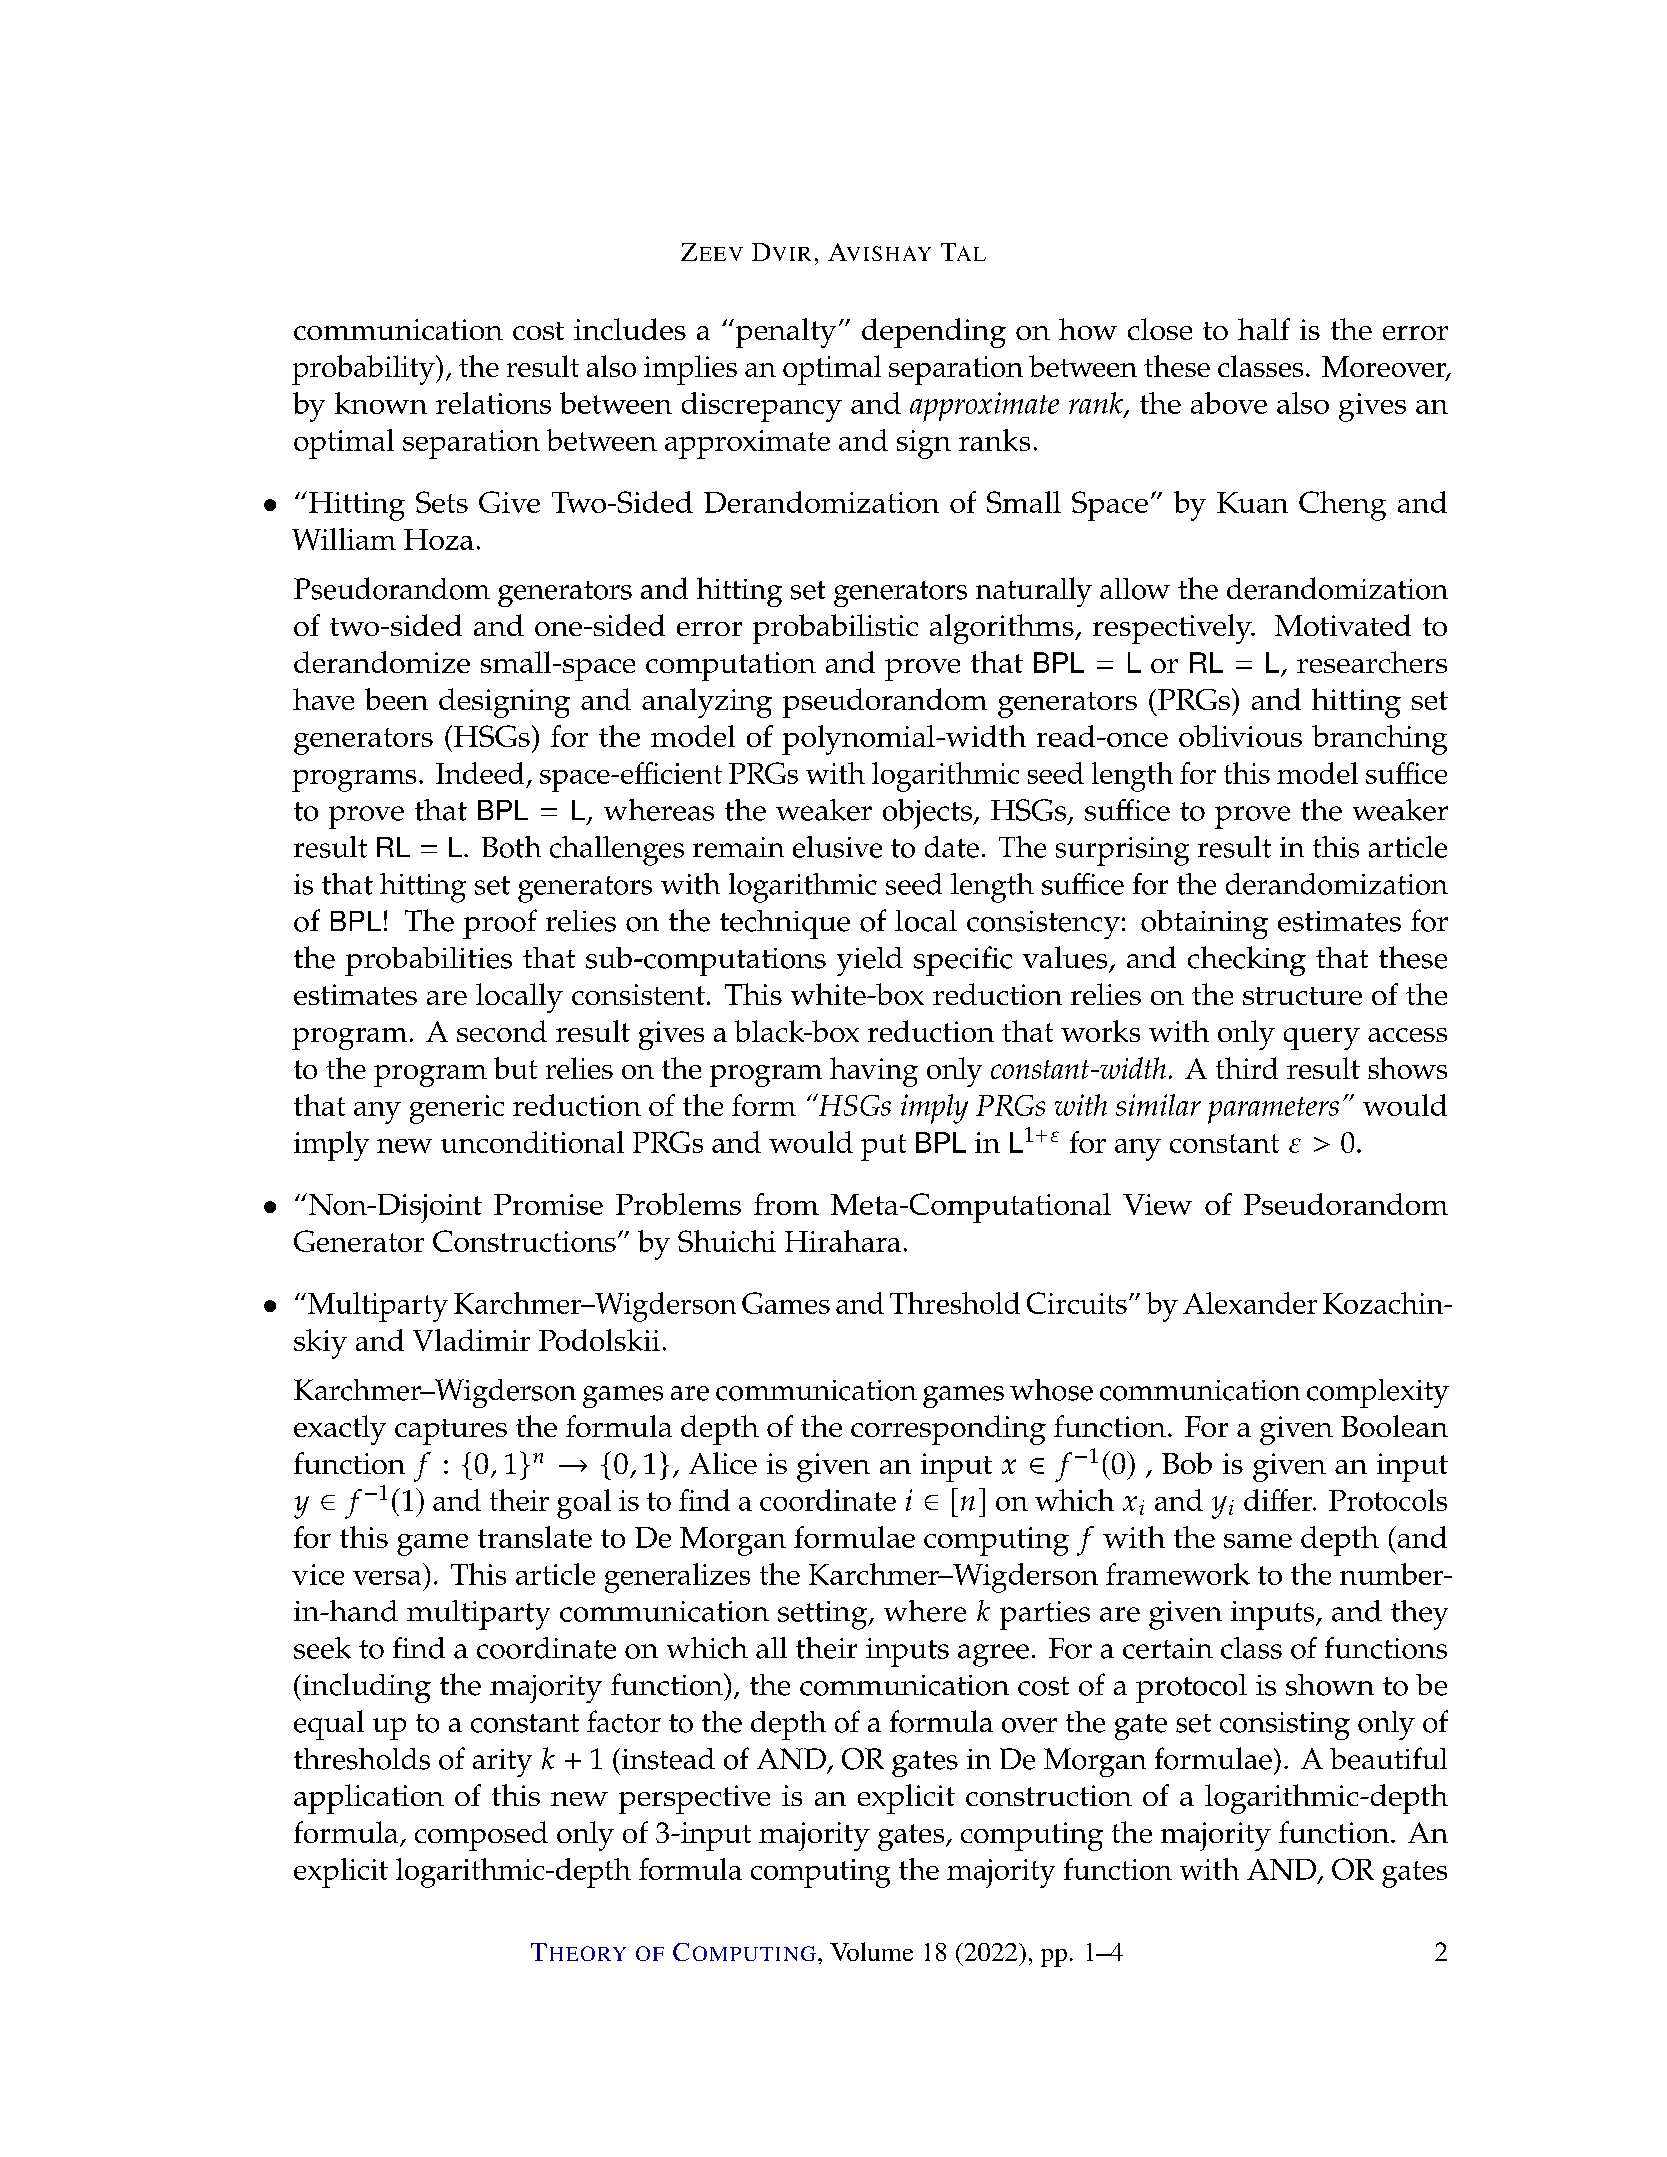  I want to click on parameters, so click(1273, 1110).
